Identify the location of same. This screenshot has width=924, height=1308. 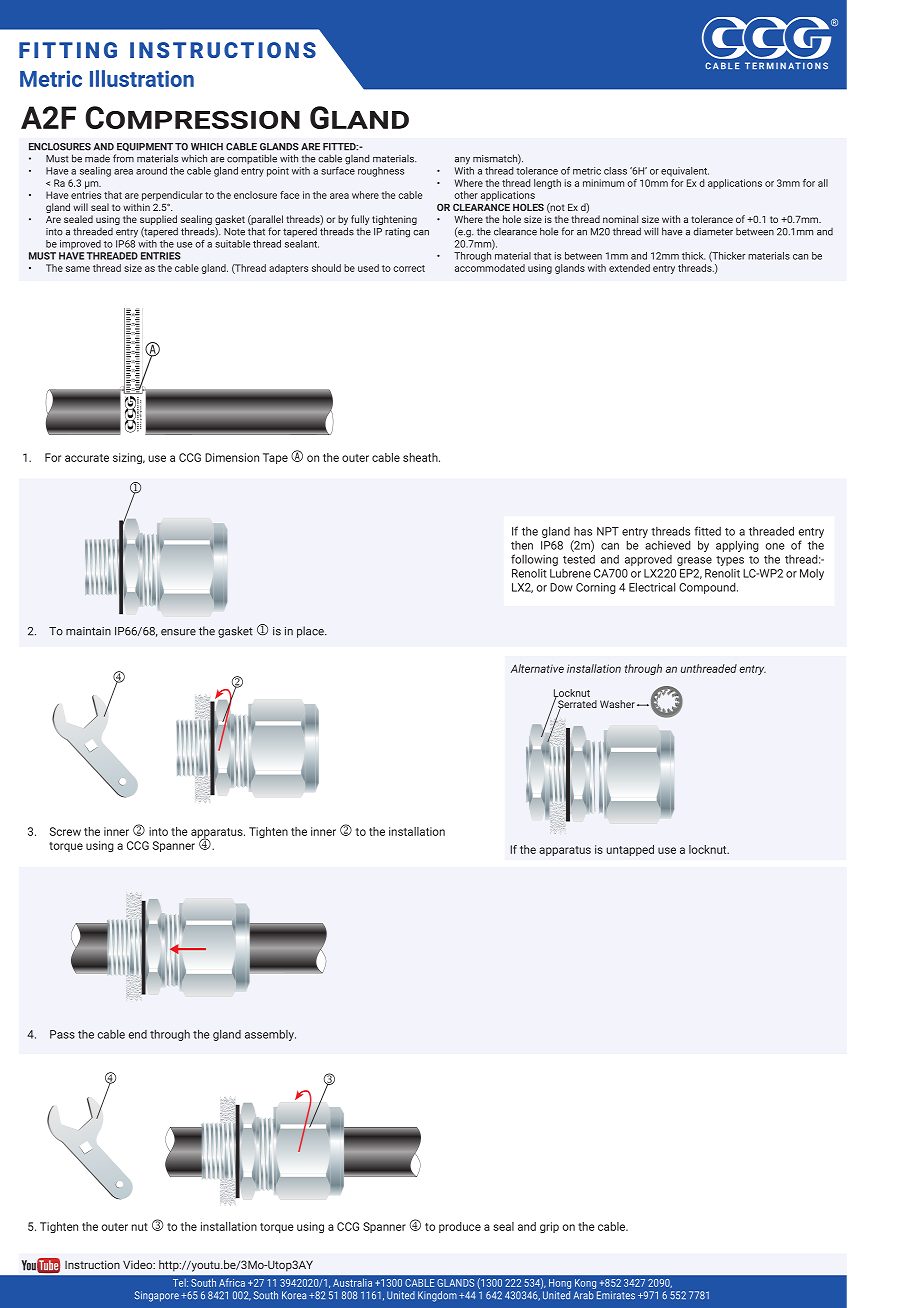
(78, 269).
